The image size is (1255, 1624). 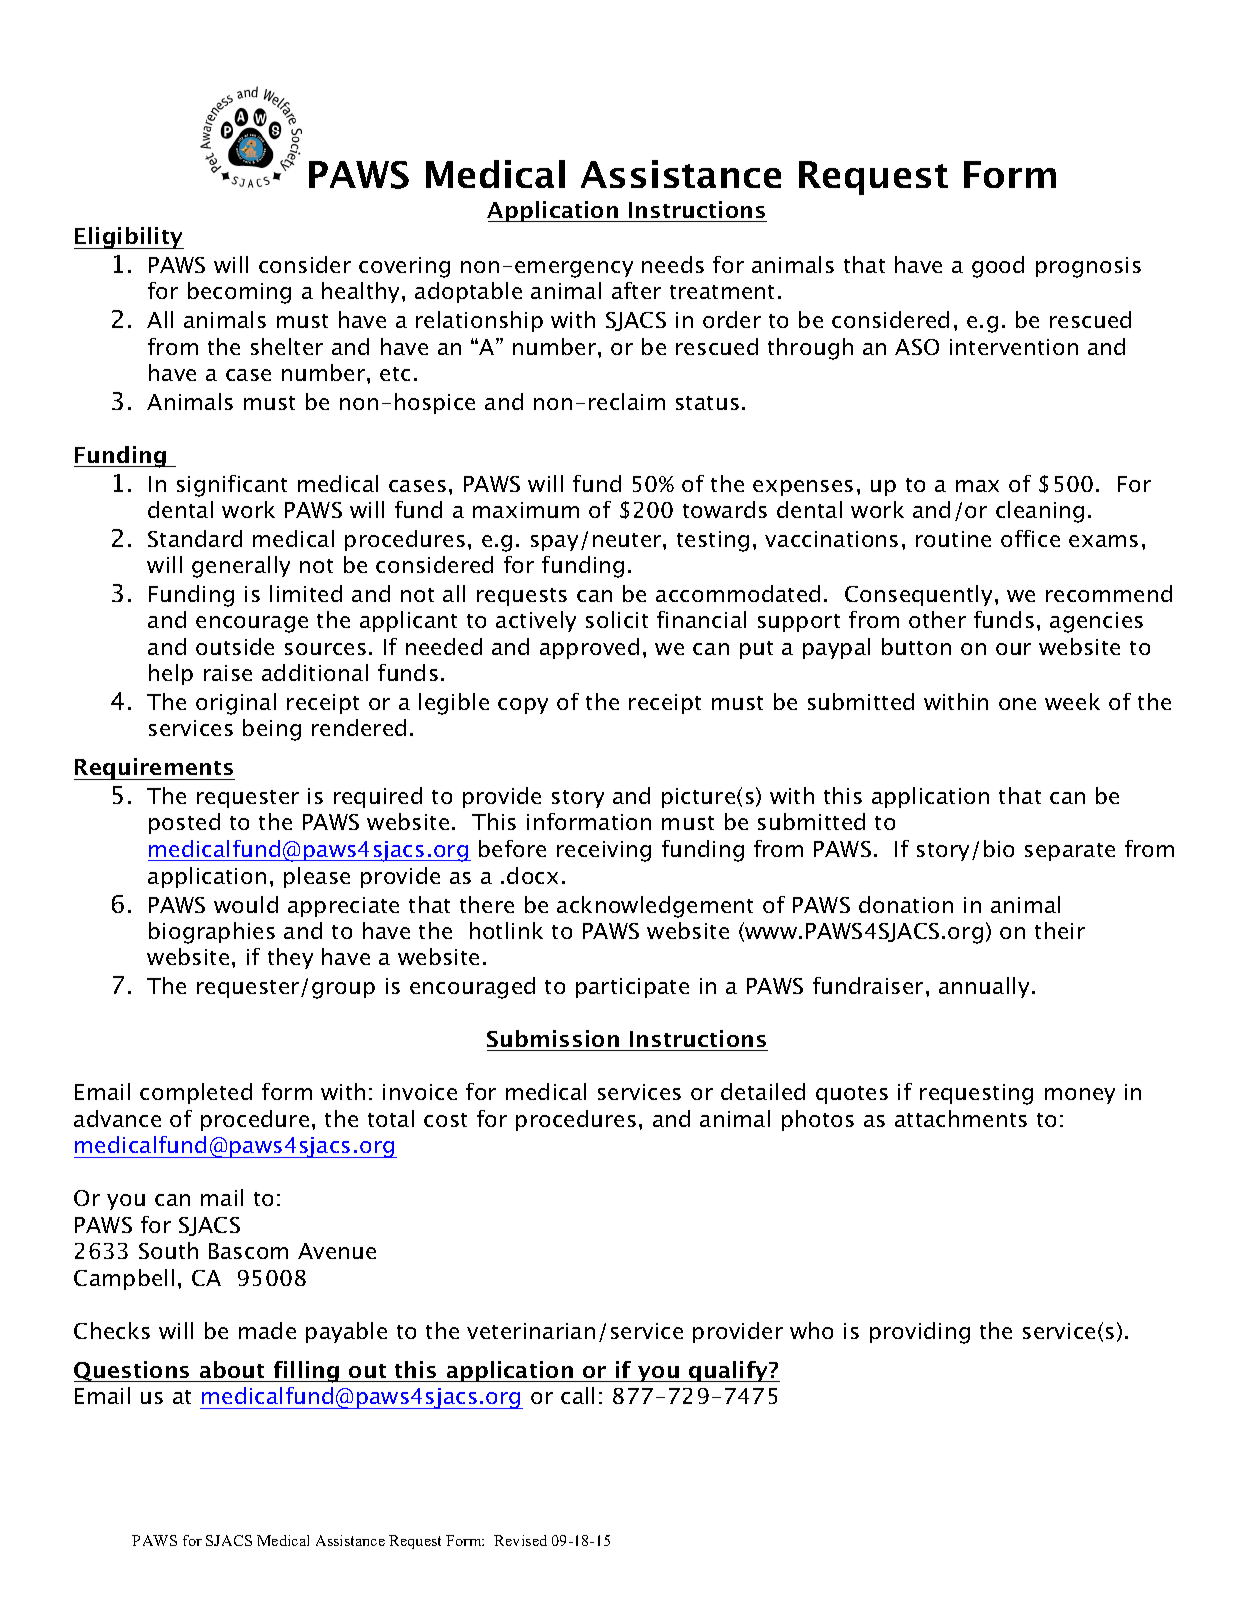 What do you see at coordinates (241, 567) in the screenshot?
I see `generally` at bounding box center [241, 567].
